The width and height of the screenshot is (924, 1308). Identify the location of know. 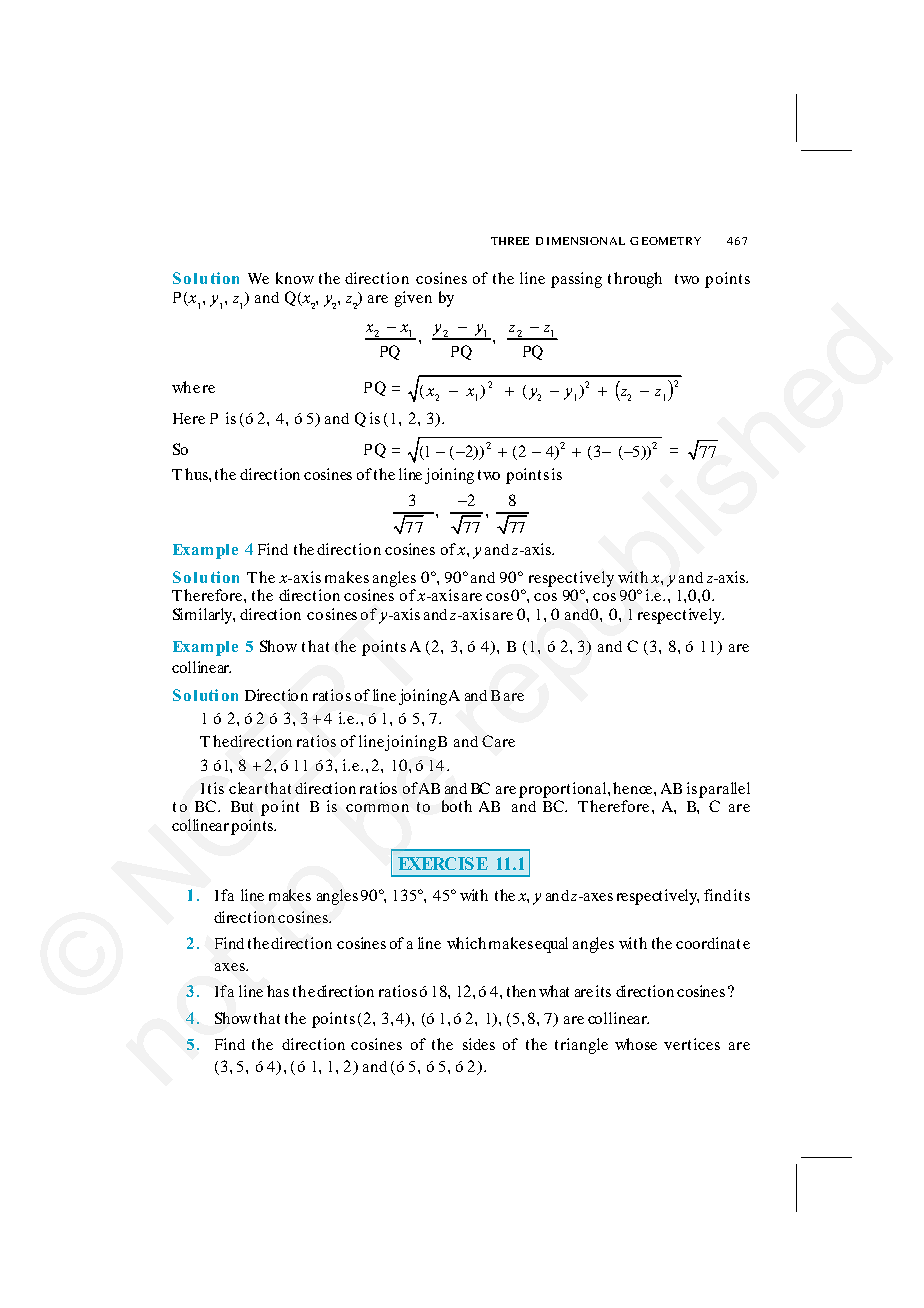
(295, 278).
